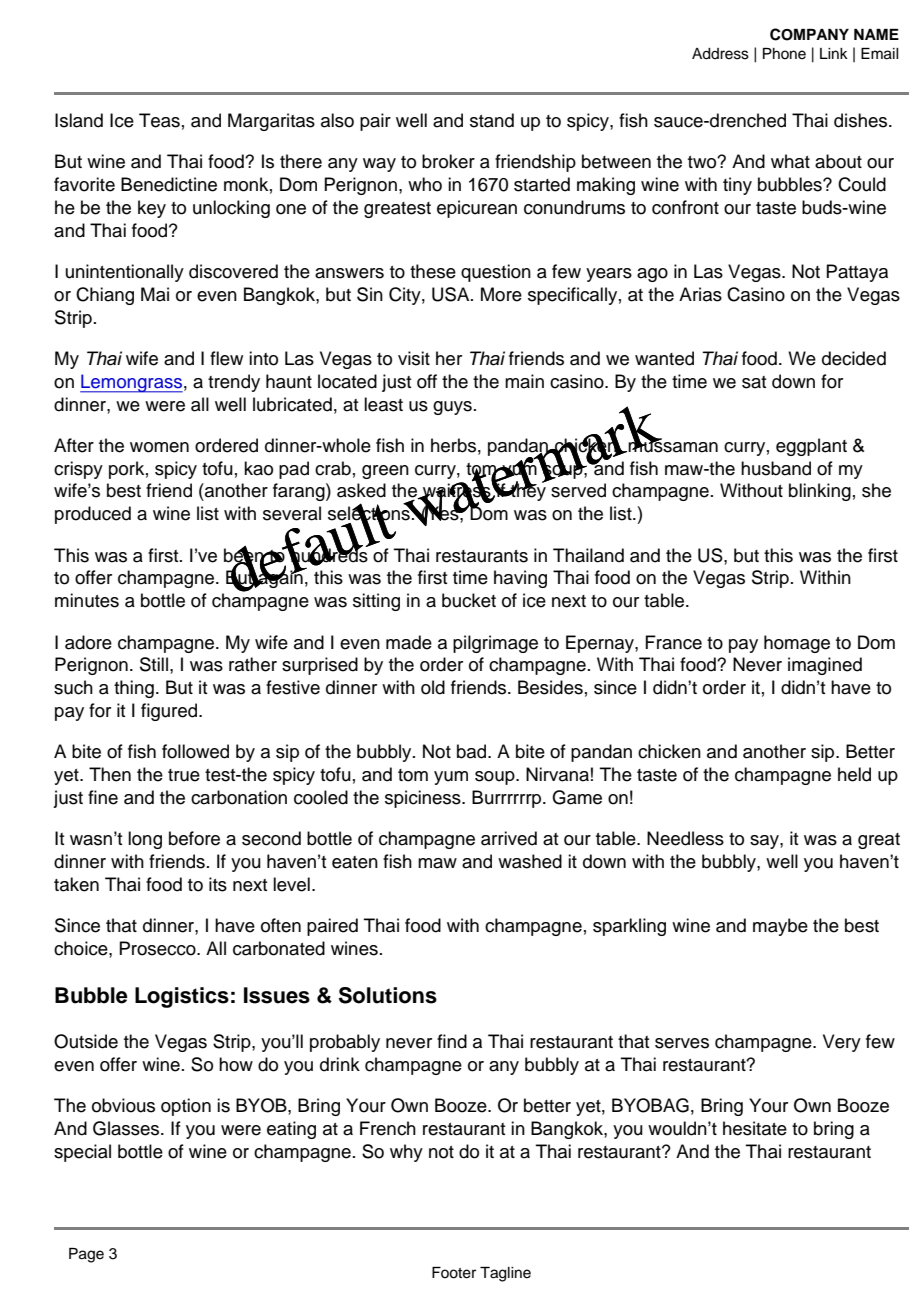 This screenshot has width=924, height=1308. Describe the element at coordinates (454, 1273) in the screenshot. I see `Footer` at that location.
